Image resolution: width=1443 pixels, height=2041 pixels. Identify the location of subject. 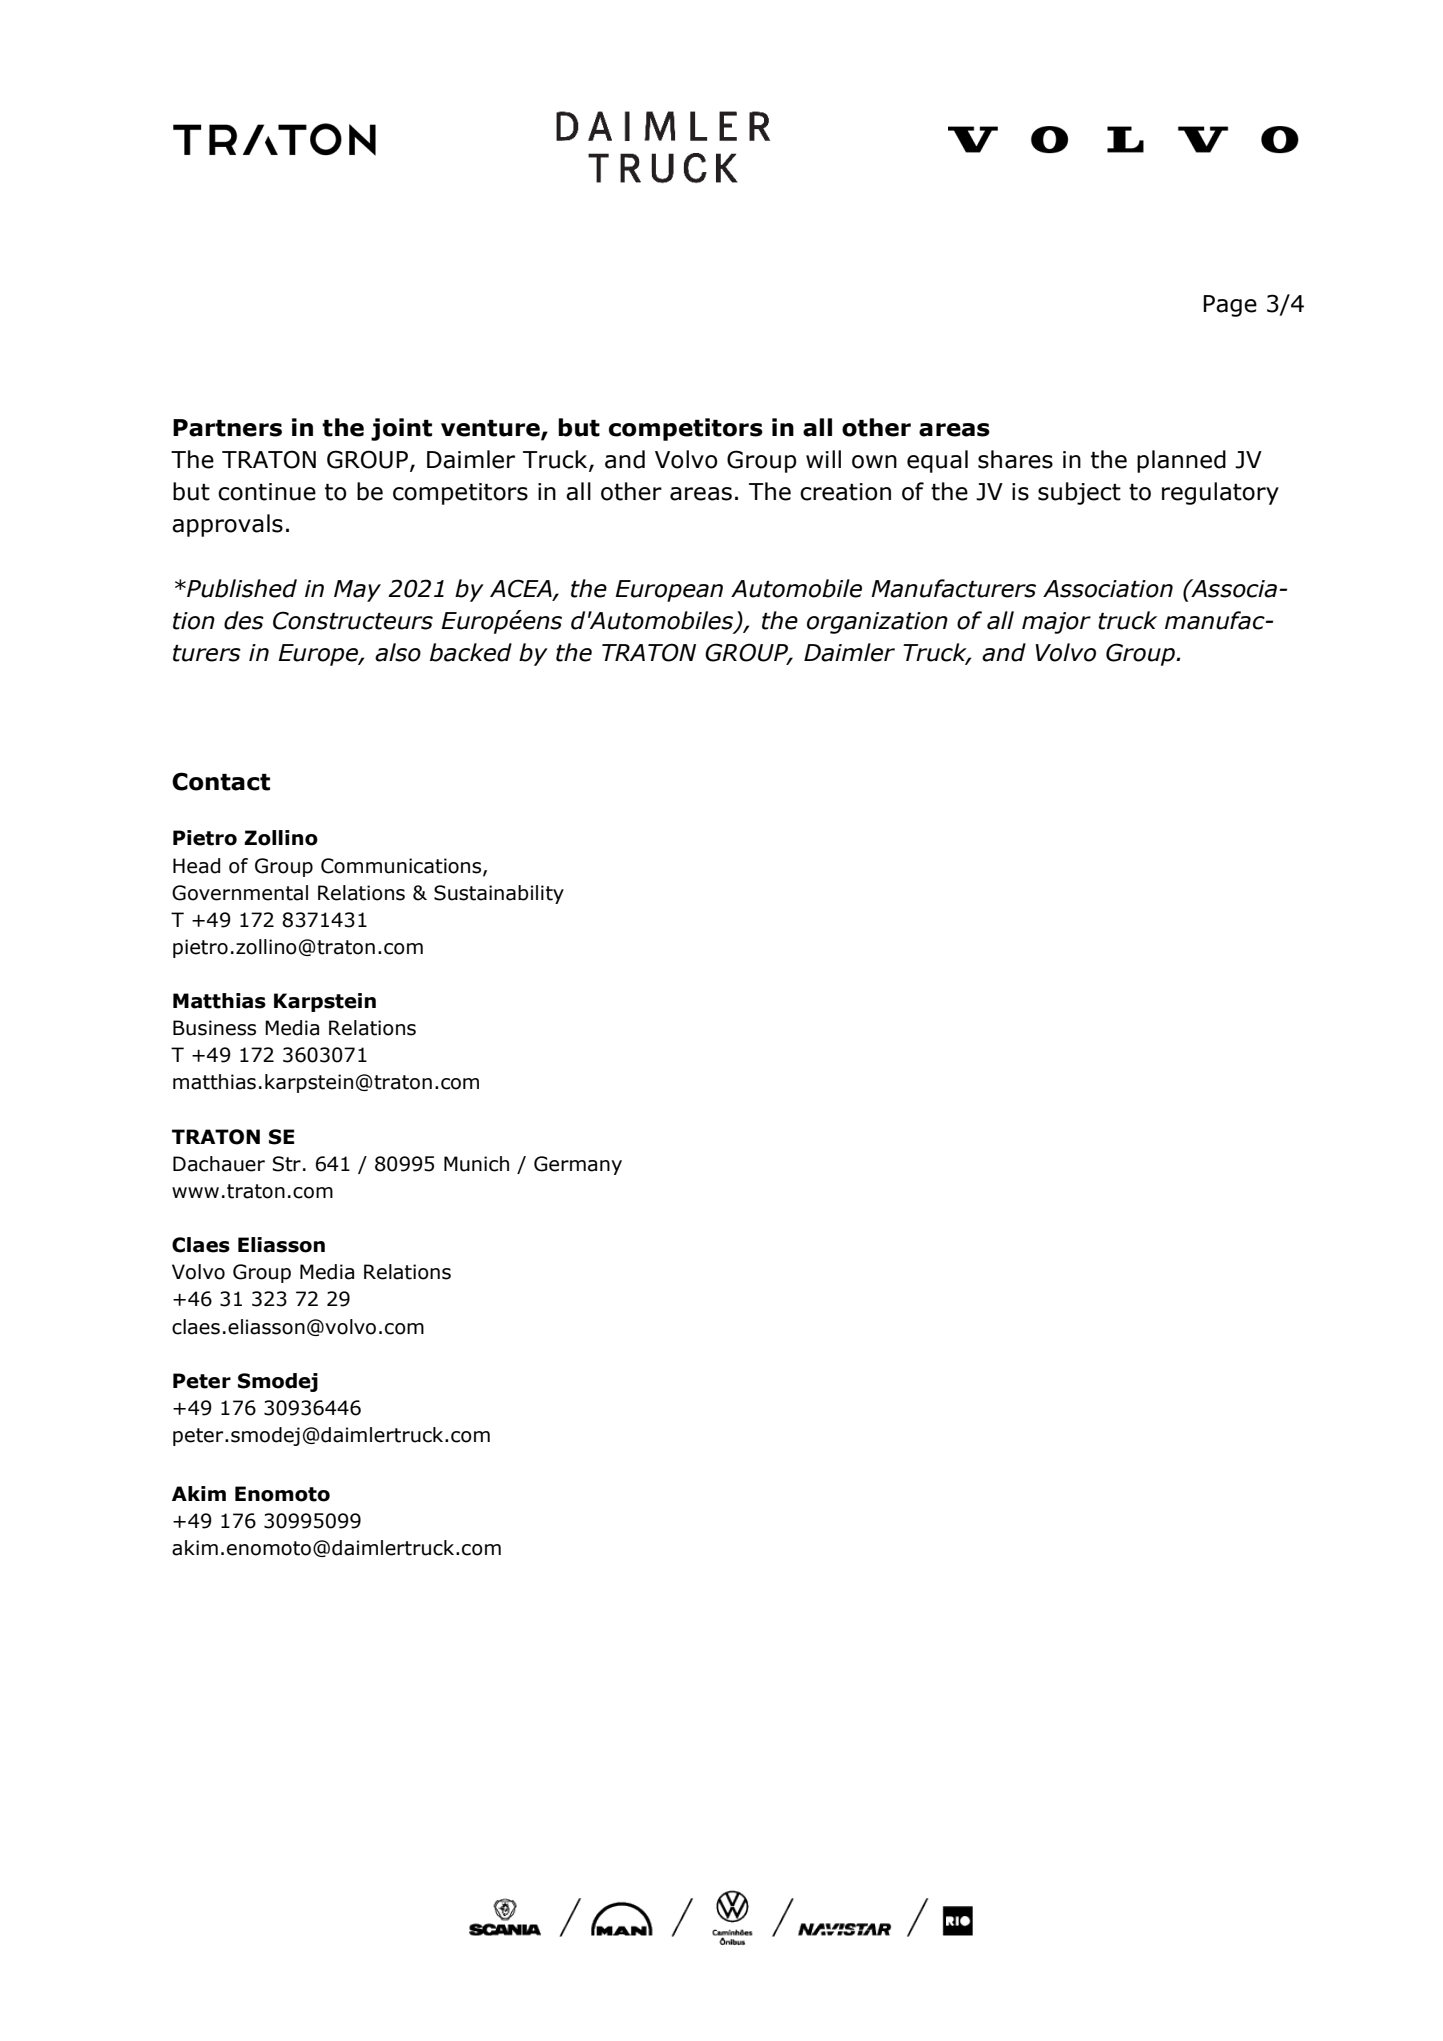
(1079, 493).
